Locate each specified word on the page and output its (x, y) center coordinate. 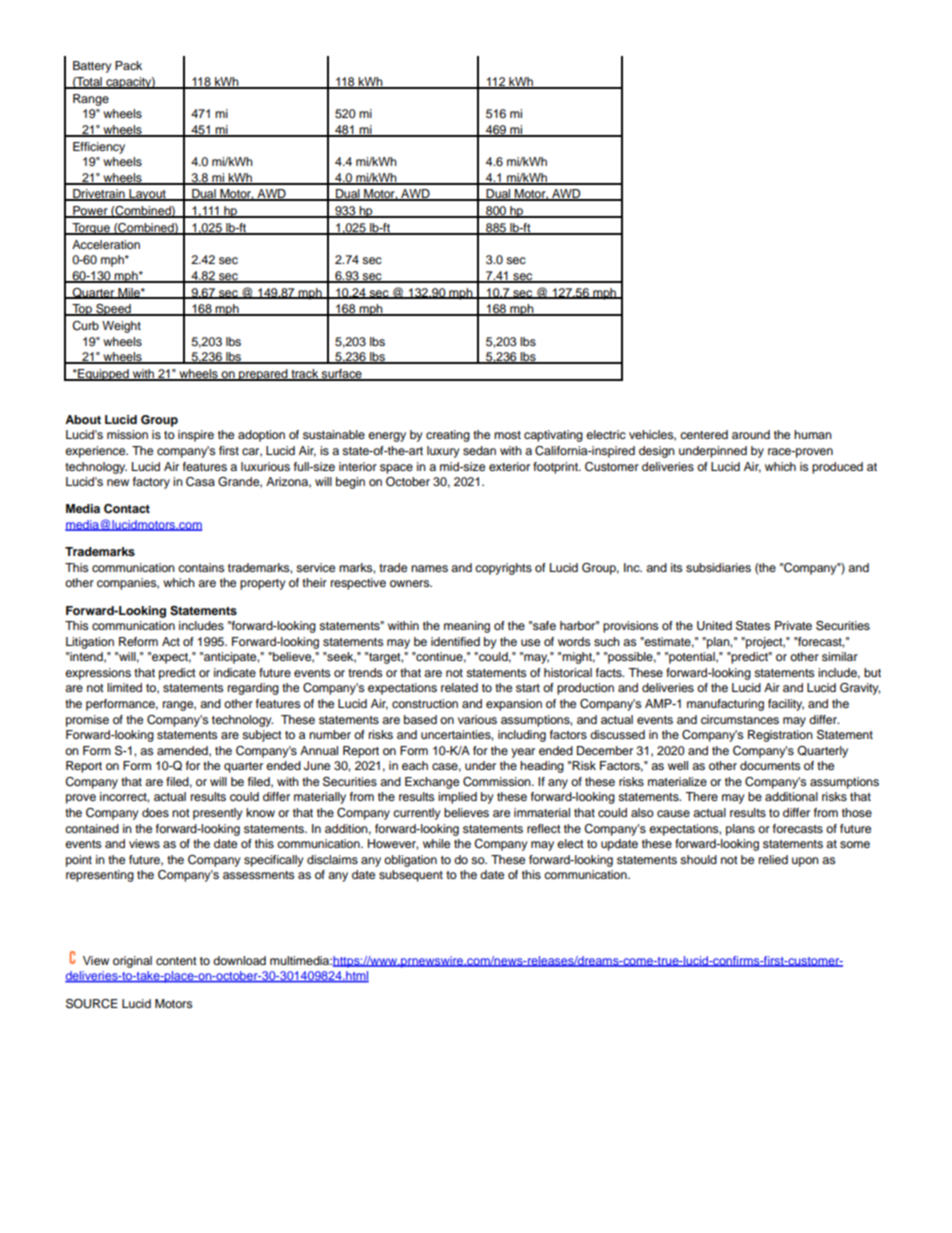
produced (837, 468)
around (751, 434)
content (176, 961)
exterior (509, 466)
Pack (128, 65)
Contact (127, 509)
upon (805, 862)
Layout (147, 195)
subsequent (411, 876)
